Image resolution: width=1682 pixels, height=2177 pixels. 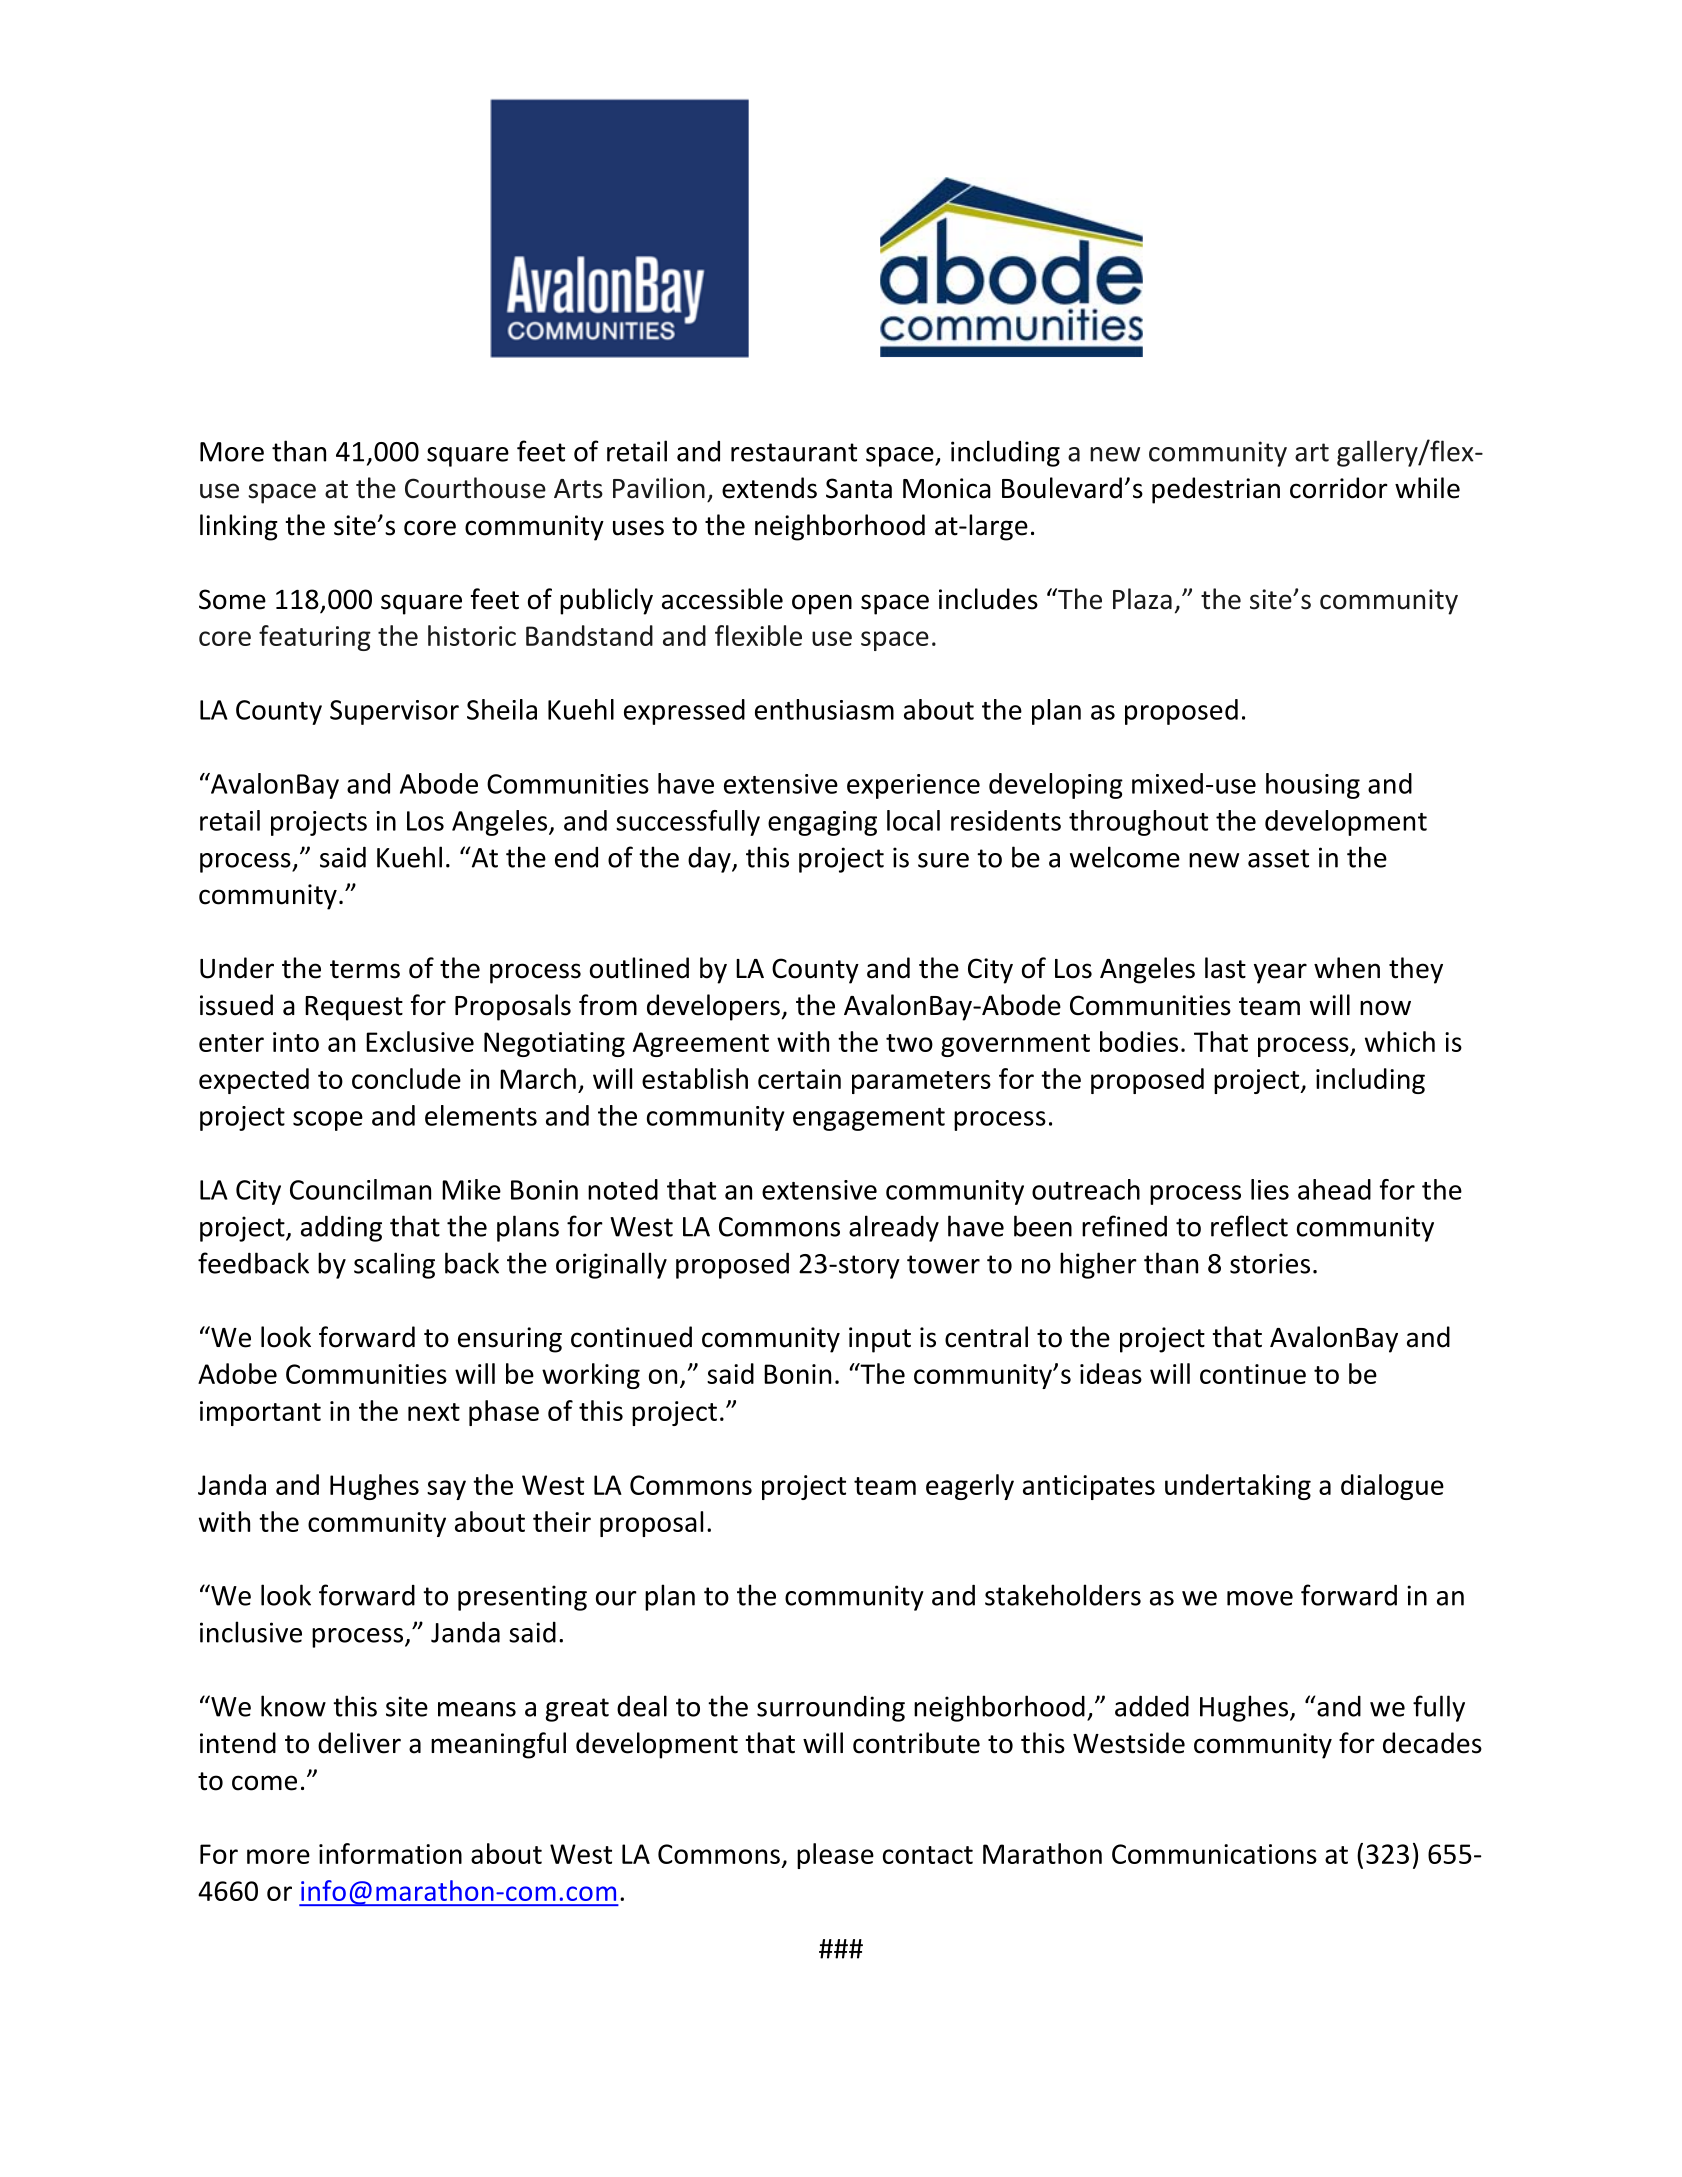 I want to click on year, so click(x=1280, y=973).
